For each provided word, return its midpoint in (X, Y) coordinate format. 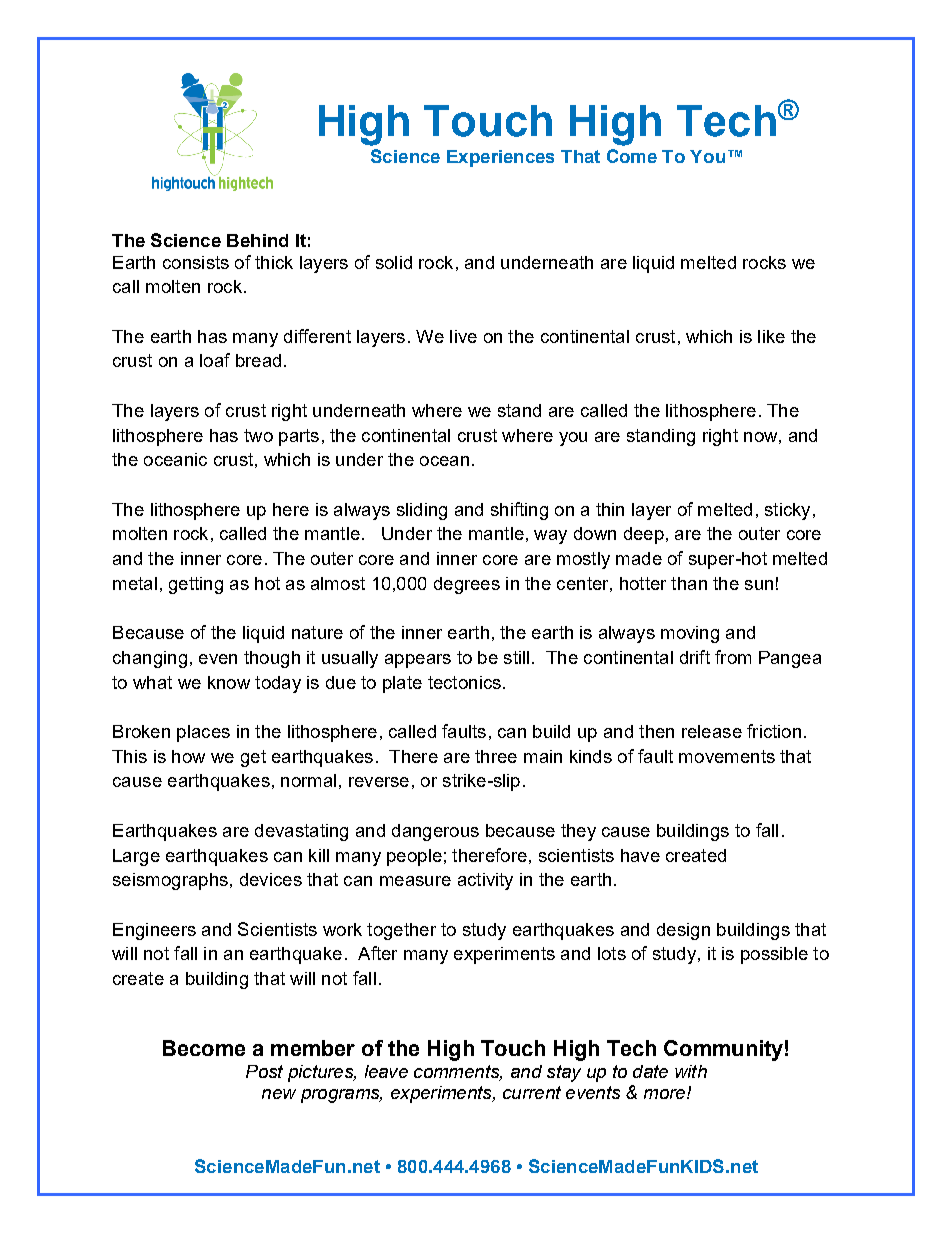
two (258, 435)
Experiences (500, 158)
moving (690, 634)
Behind (257, 240)
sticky (787, 511)
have (640, 855)
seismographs (170, 881)
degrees (467, 585)
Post (264, 1071)
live (463, 336)
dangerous (435, 832)
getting (196, 585)
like (771, 336)
